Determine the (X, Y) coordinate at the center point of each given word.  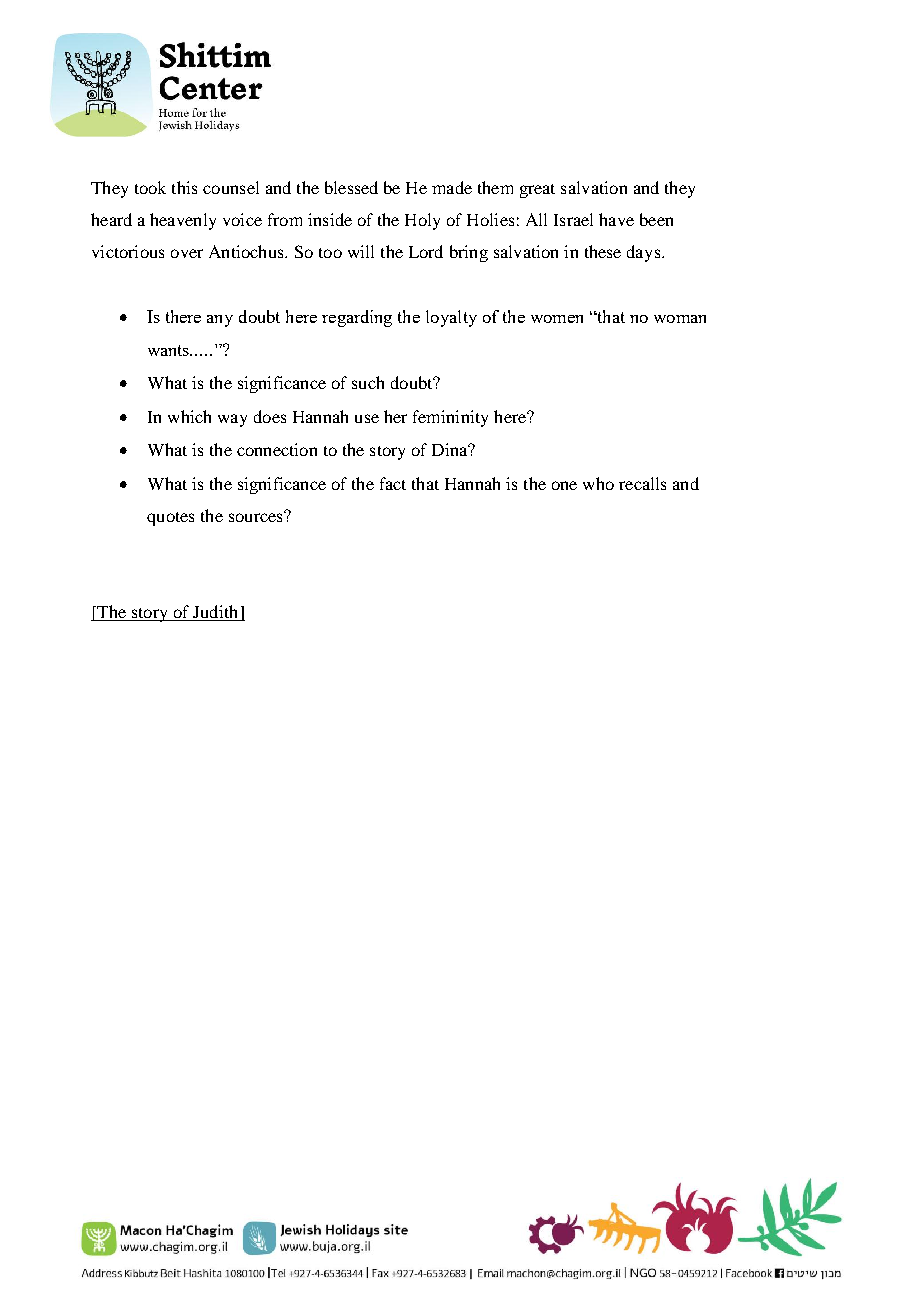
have (616, 219)
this (184, 187)
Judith (216, 613)
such (368, 382)
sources (257, 516)
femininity (450, 418)
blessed (351, 187)
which (189, 416)
